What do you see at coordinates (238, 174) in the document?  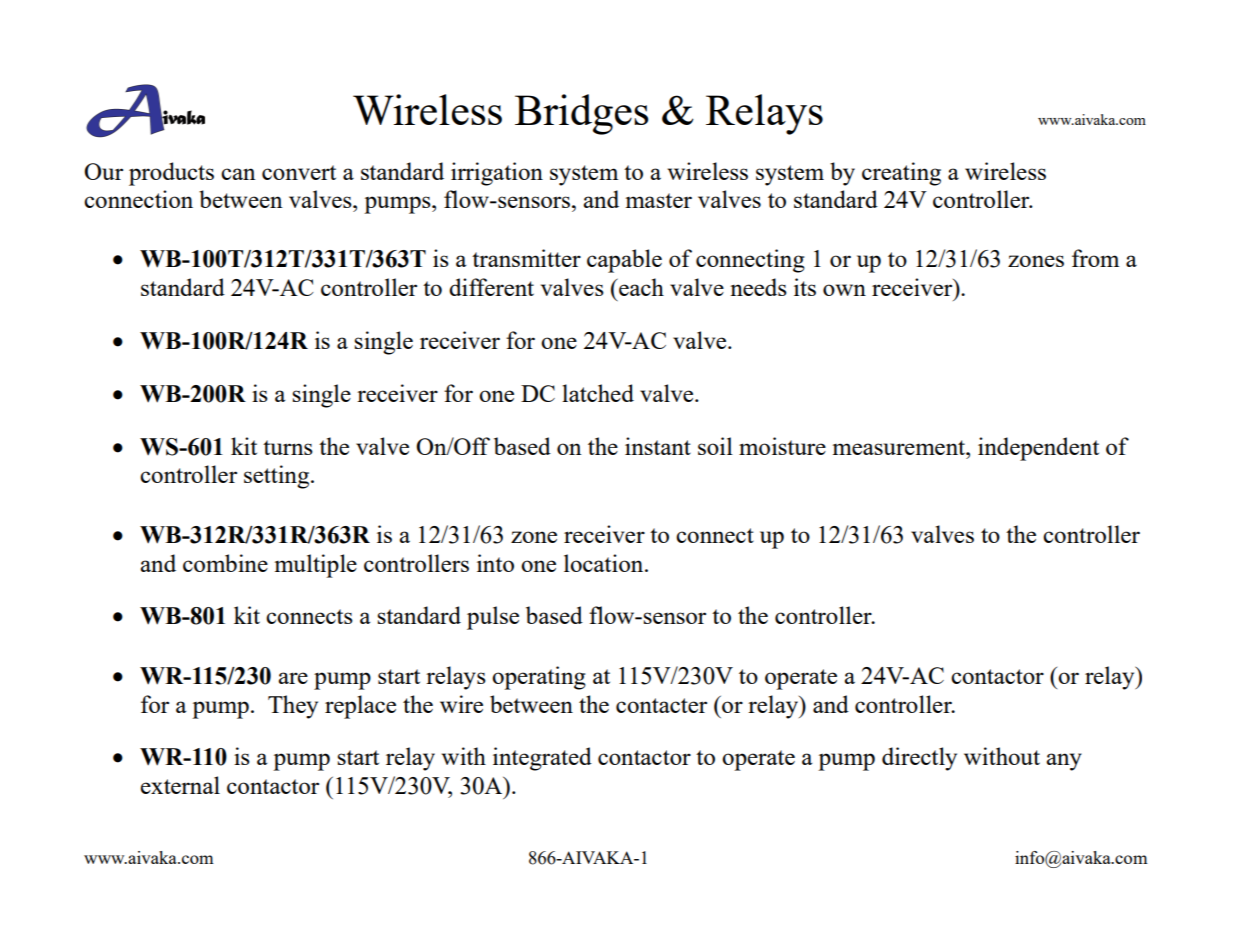 I see `can` at bounding box center [238, 174].
